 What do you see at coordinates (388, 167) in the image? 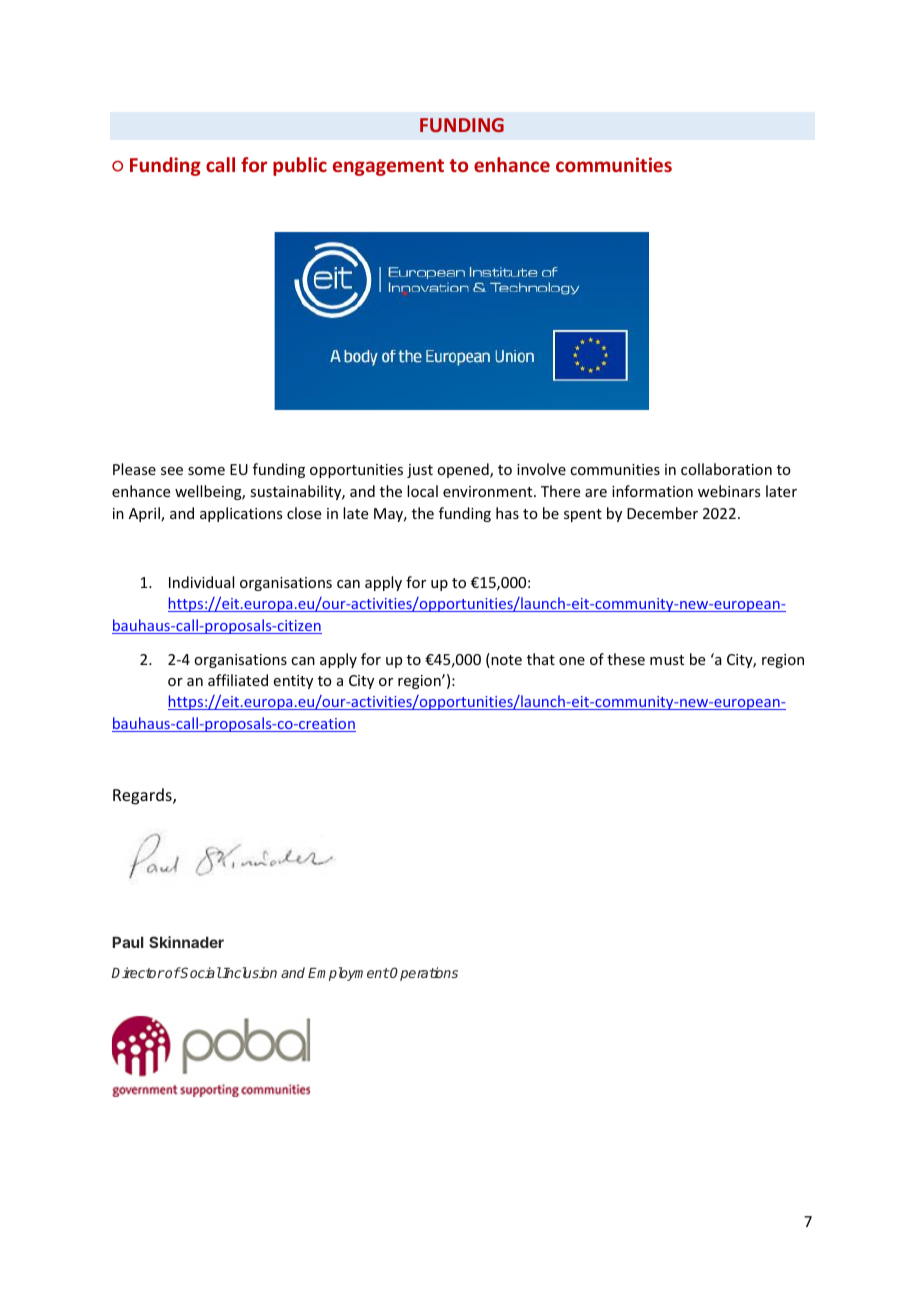
I see `engagement` at bounding box center [388, 167].
